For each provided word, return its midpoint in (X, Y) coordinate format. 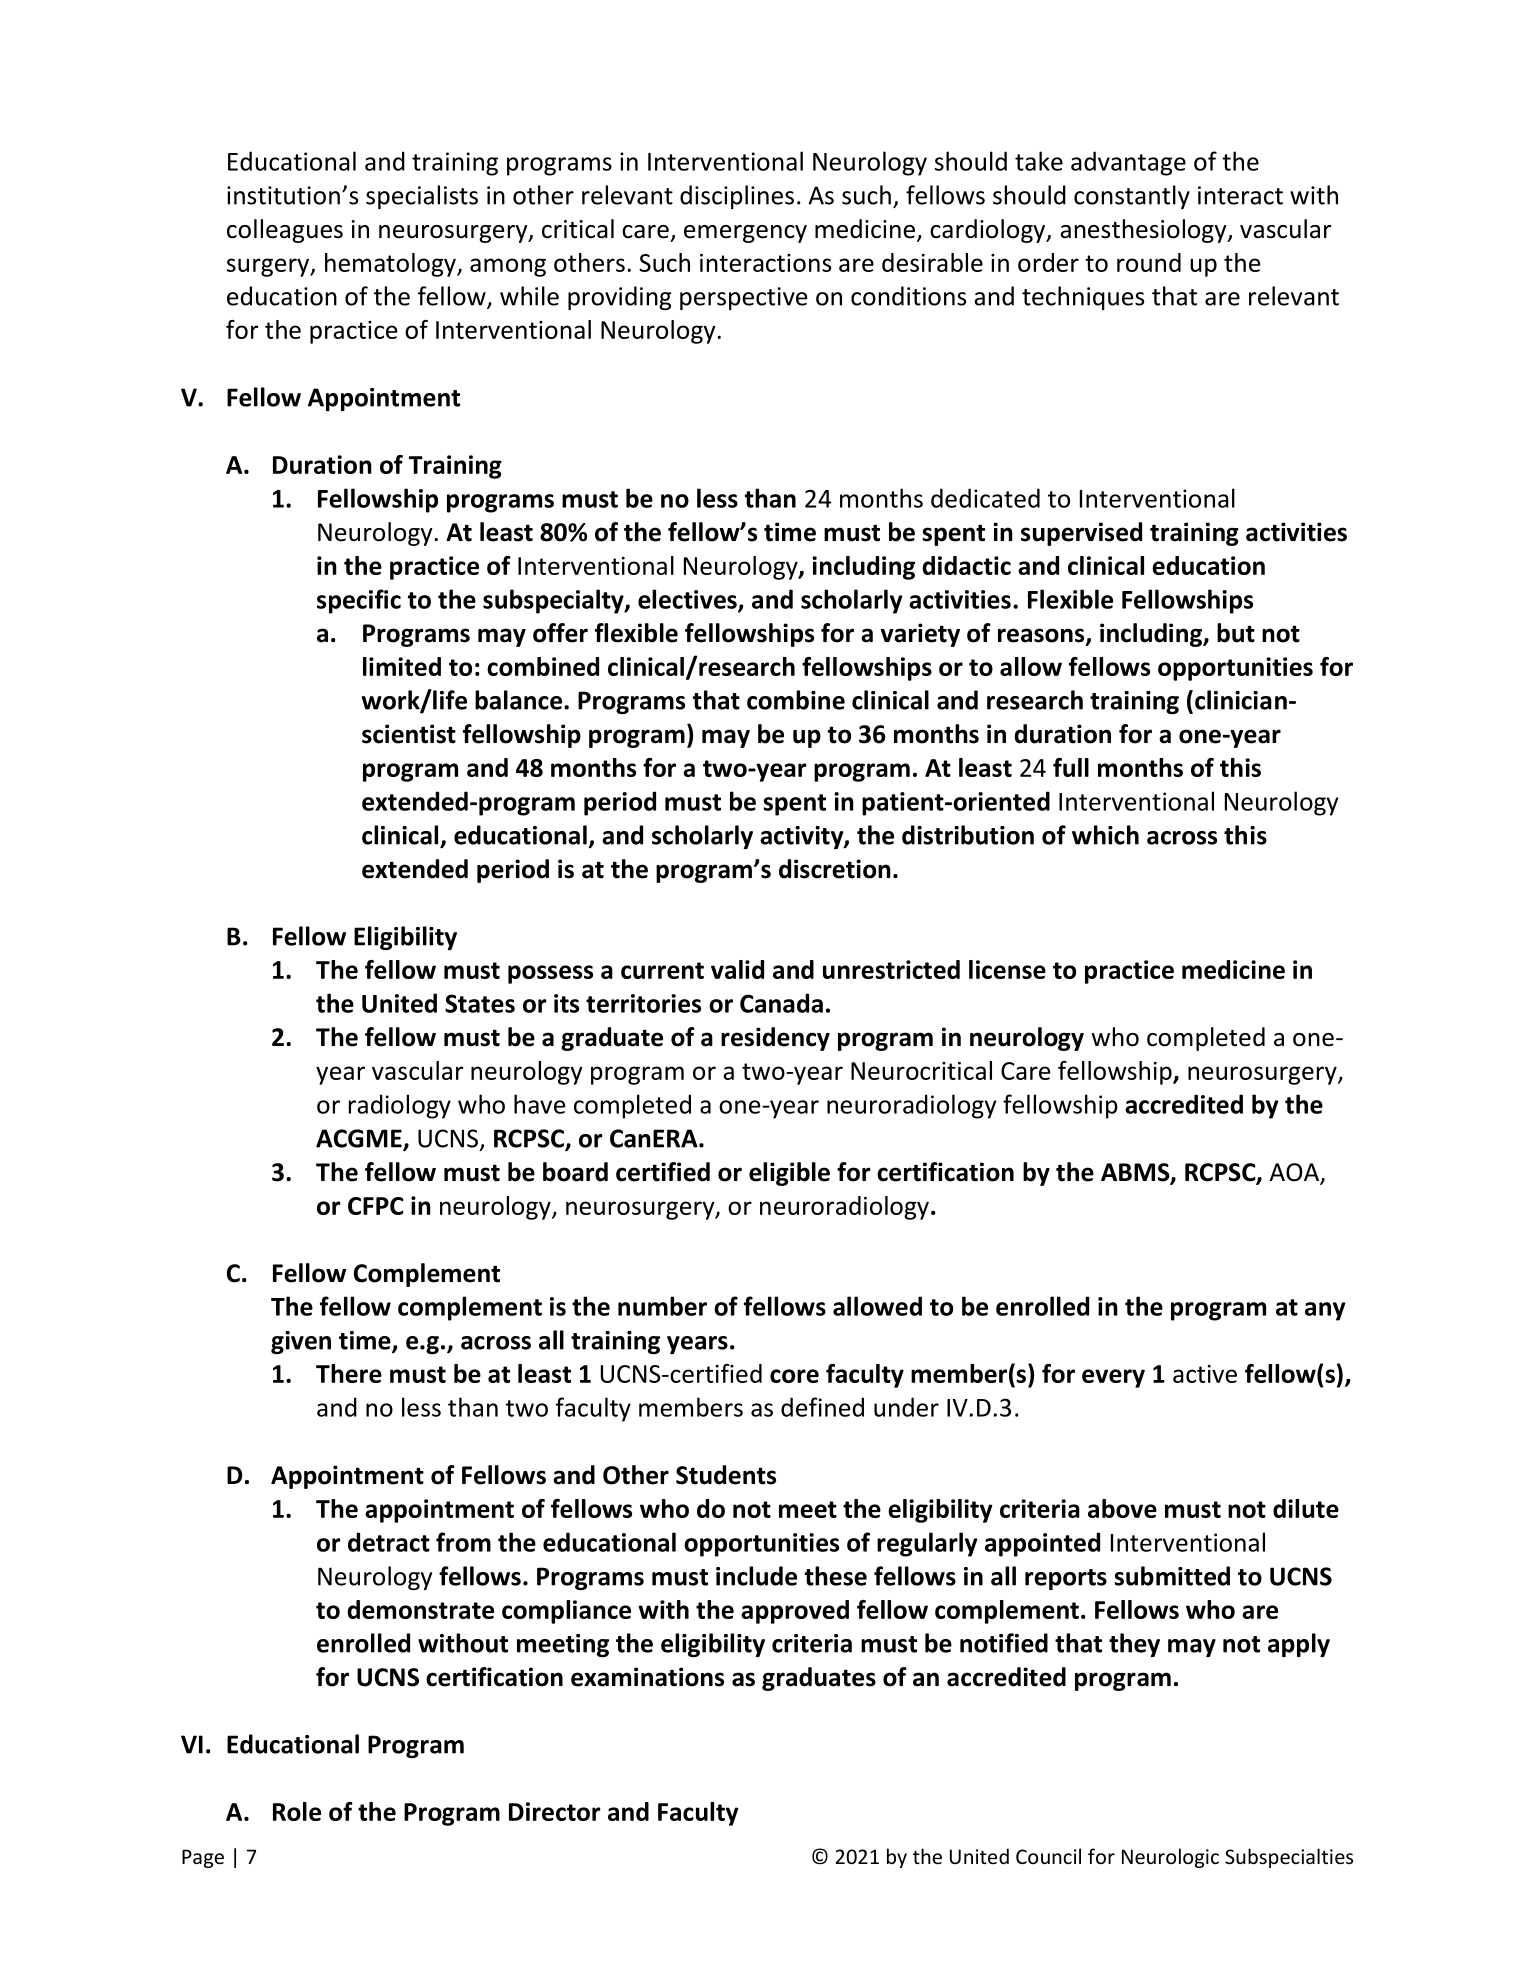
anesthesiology (1144, 231)
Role (297, 1811)
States (480, 1003)
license (1007, 969)
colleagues (285, 231)
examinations (647, 1677)
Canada (781, 1003)
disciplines (737, 197)
